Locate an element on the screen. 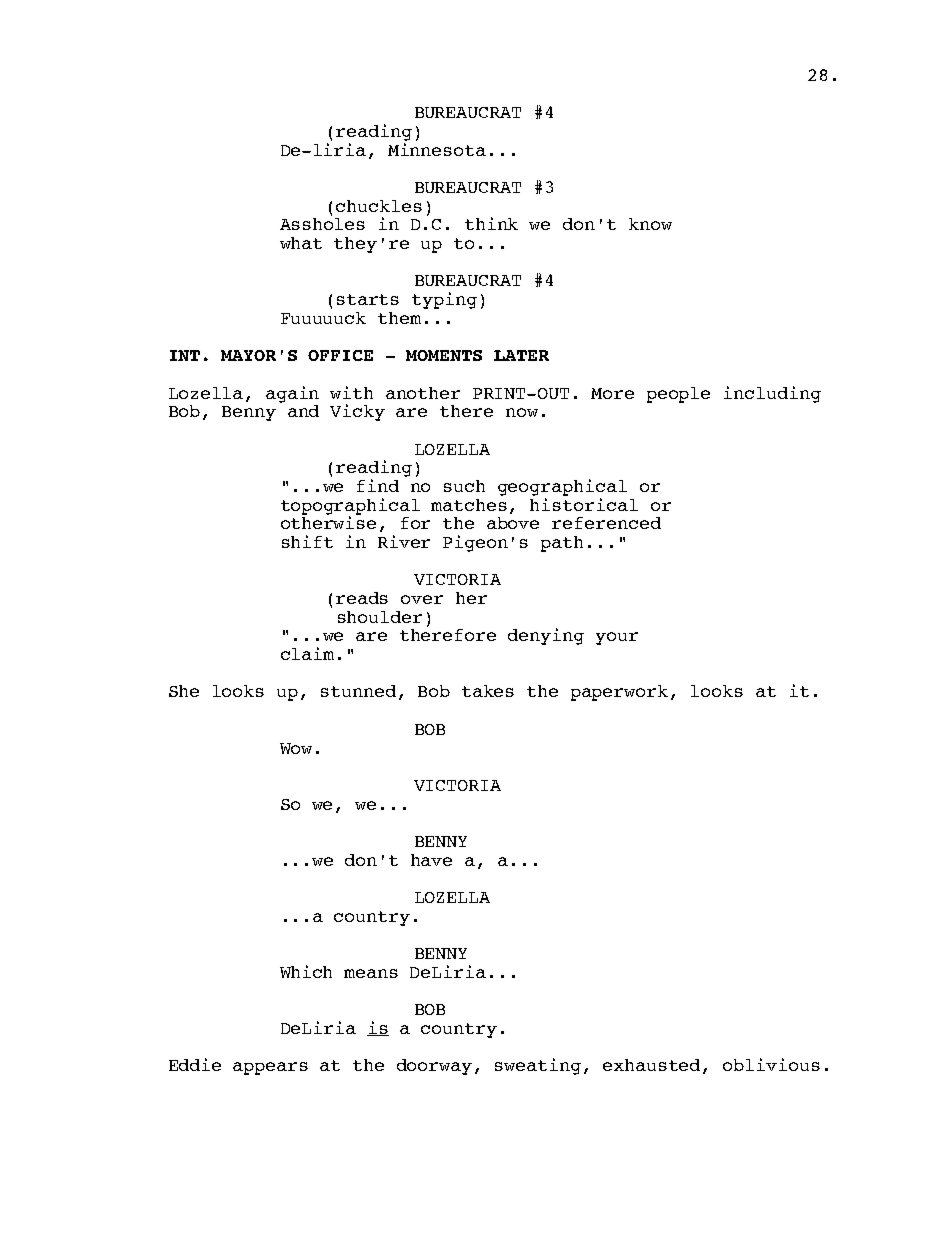 The image size is (952, 1233). appears is located at coordinates (270, 1068).
